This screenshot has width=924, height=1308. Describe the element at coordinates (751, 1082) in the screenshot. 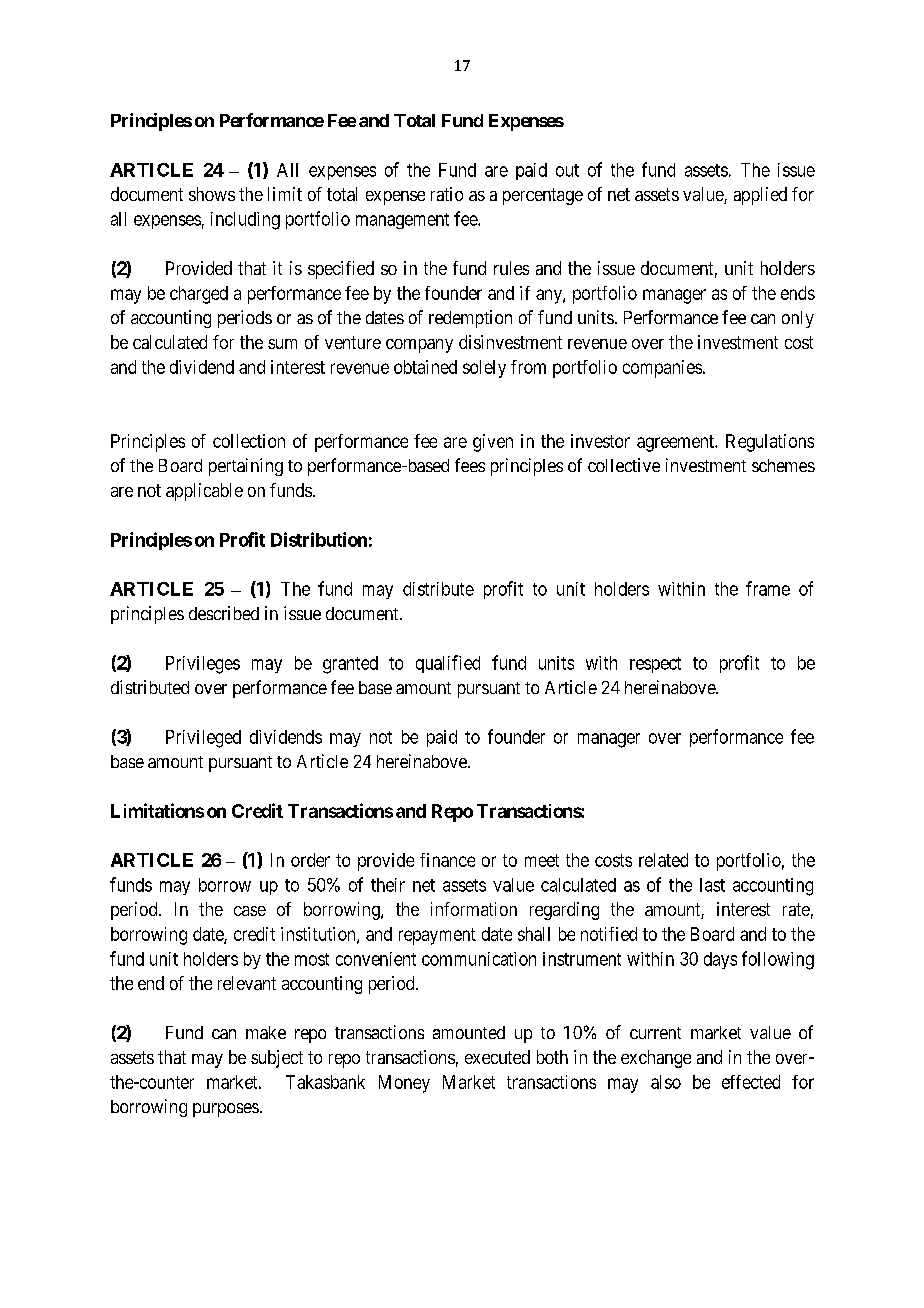

I see `effected` at that location.
